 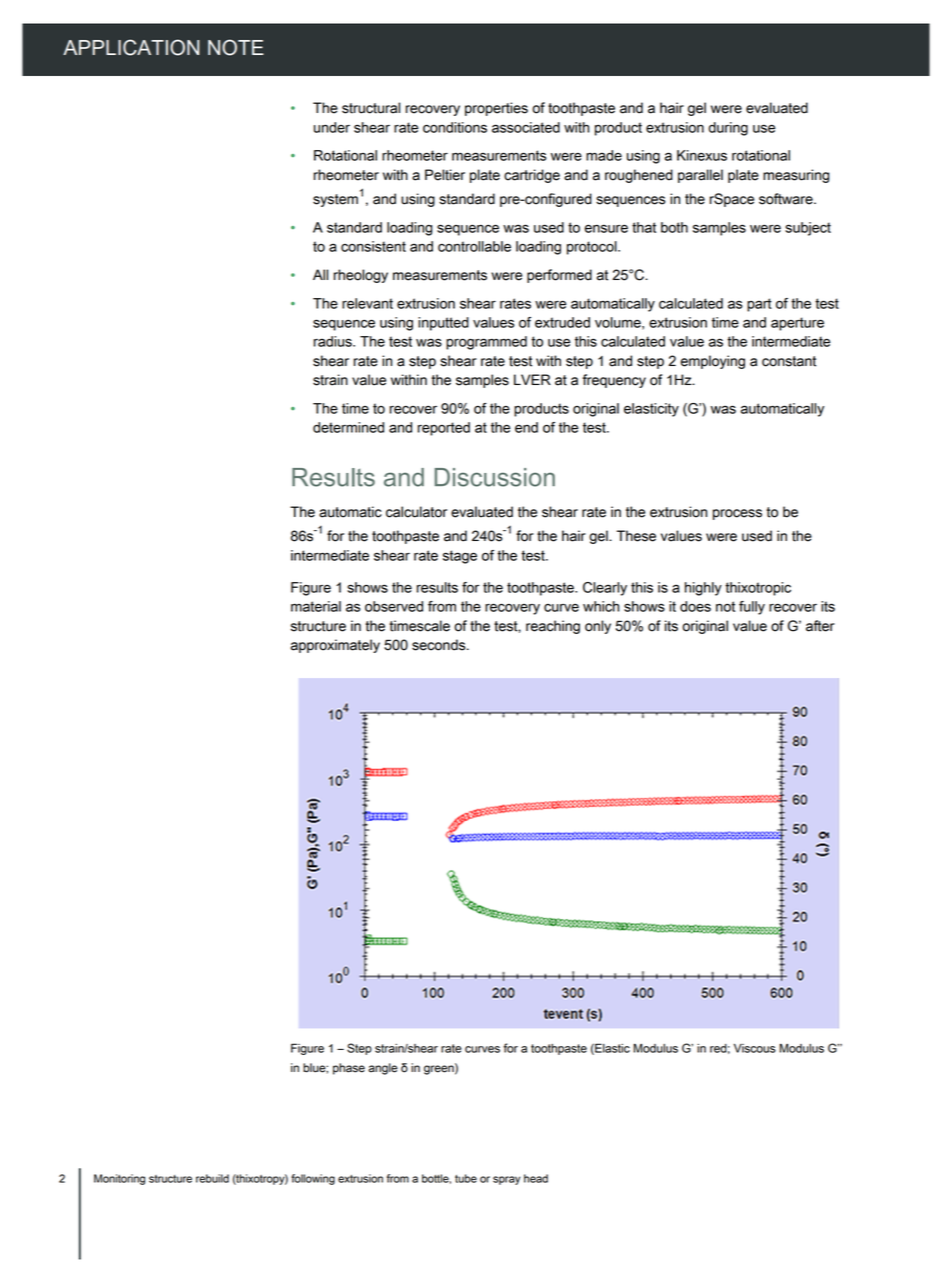 What do you see at coordinates (496, 109) in the screenshot?
I see `properties` at bounding box center [496, 109].
